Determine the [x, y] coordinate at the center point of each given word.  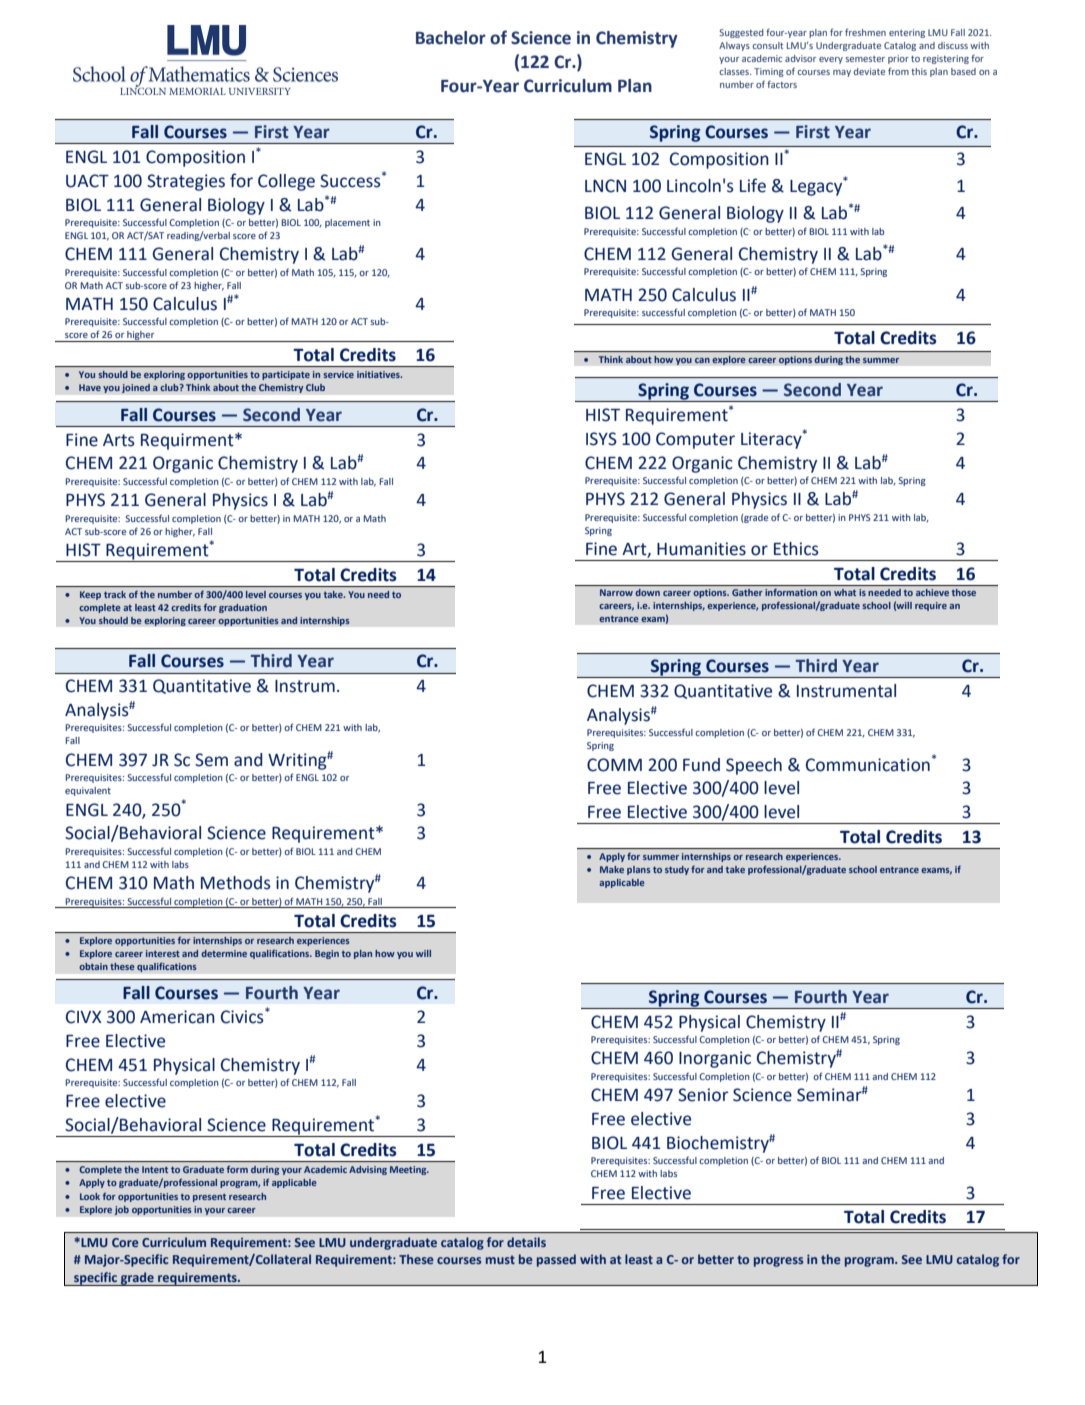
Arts [119, 440]
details [526, 1242]
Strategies [186, 182]
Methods [236, 883]
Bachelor [451, 38]
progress [778, 1262]
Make [612, 869]
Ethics [796, 549]
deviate [869, 71]
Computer [695, 440]
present [209, 1198]
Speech [754, 766]
